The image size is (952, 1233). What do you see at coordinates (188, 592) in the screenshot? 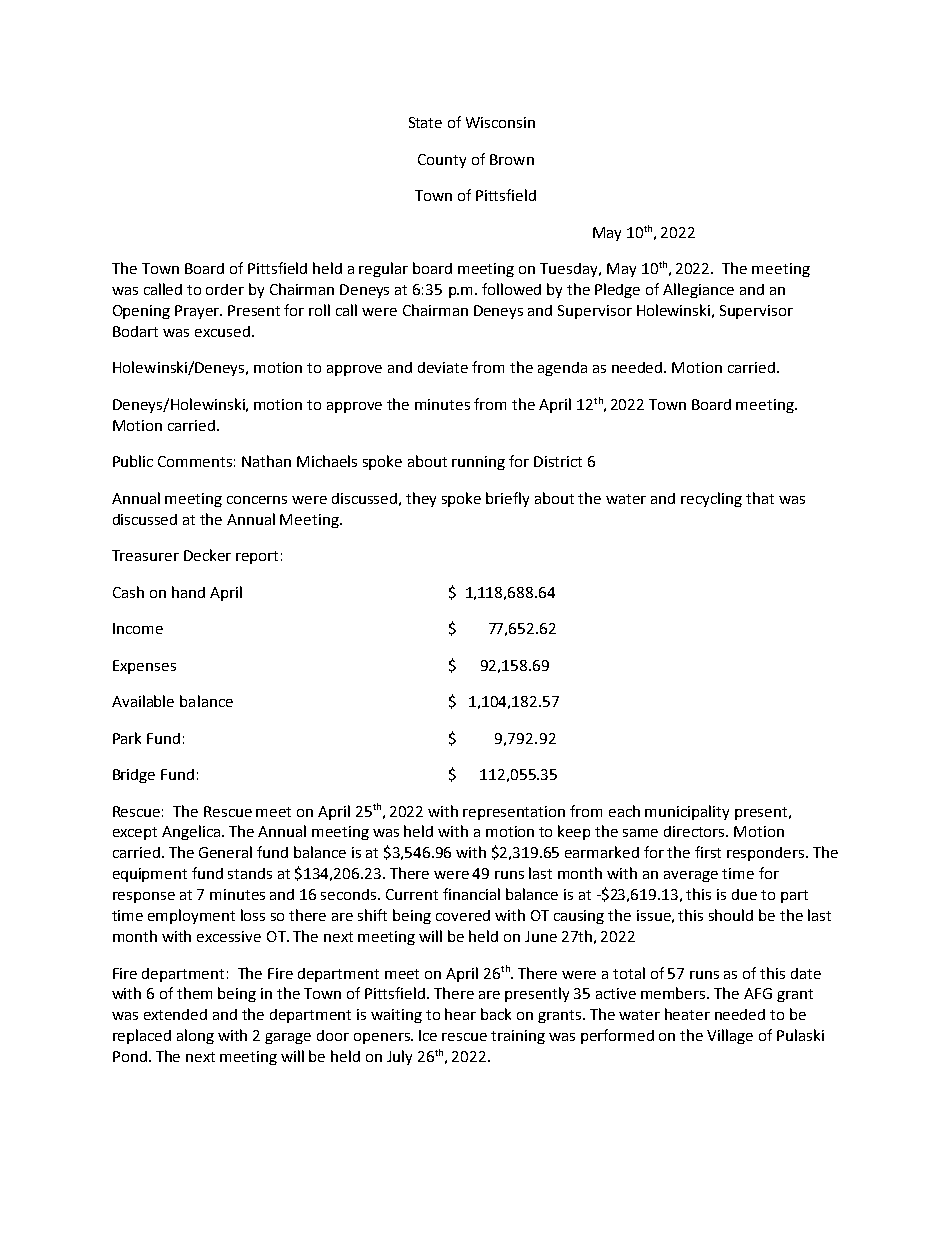
I see `hand` at bounding box center [188, 592].
